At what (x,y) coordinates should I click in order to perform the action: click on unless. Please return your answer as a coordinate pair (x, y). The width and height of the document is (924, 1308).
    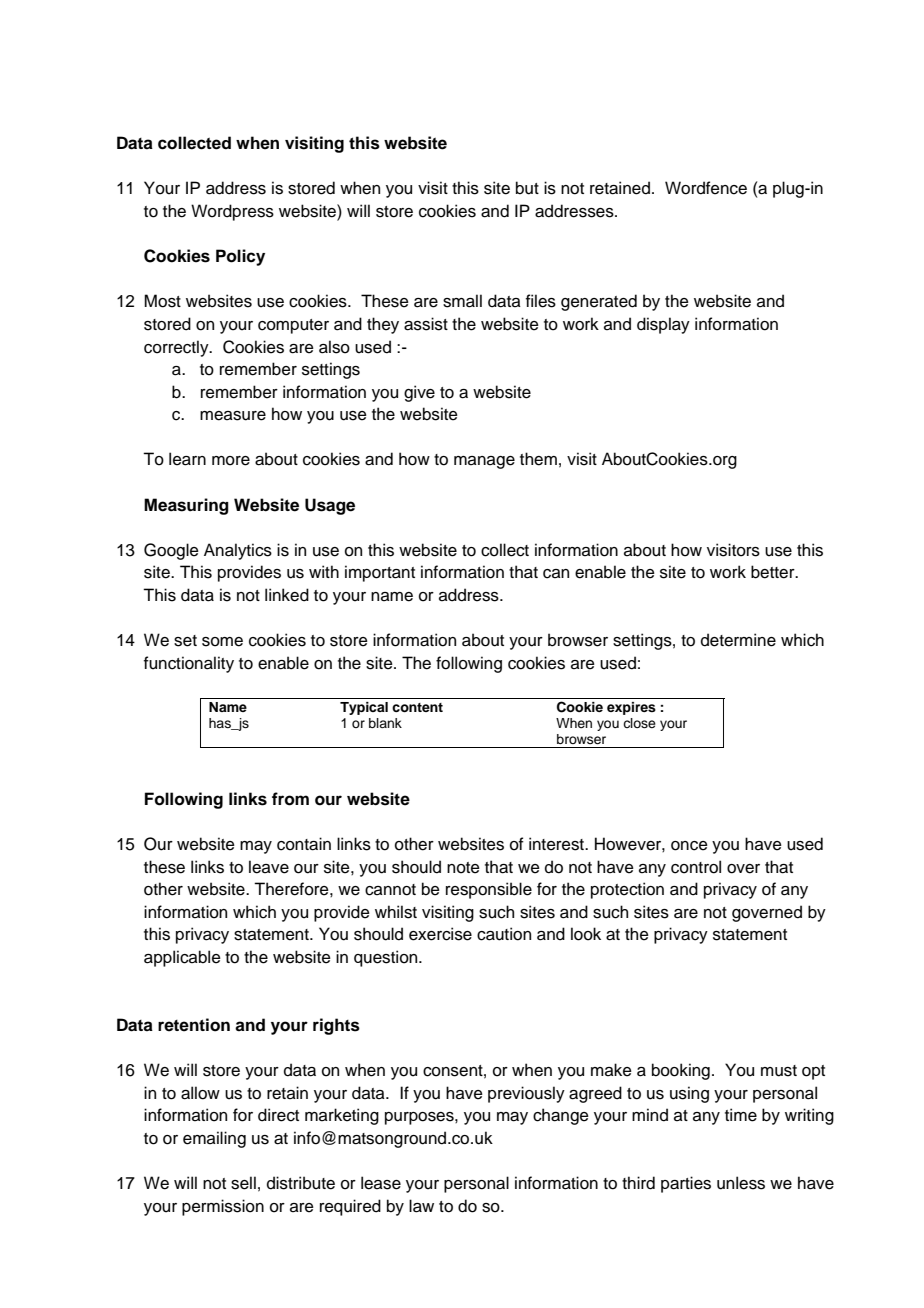
    Looking at the image, I should click on (741, 1183).
